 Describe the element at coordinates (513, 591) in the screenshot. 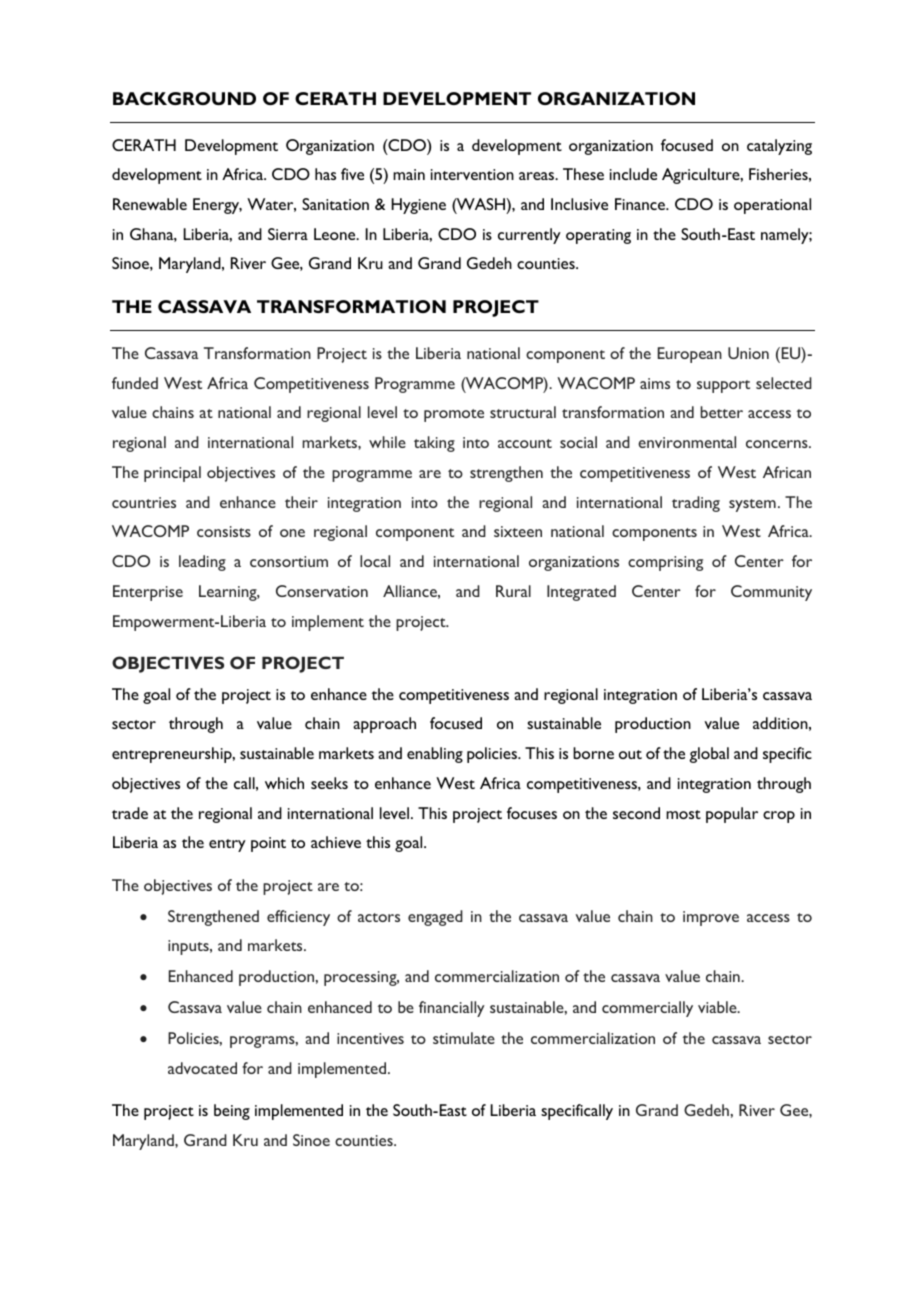

I see `Rural` at that location.
